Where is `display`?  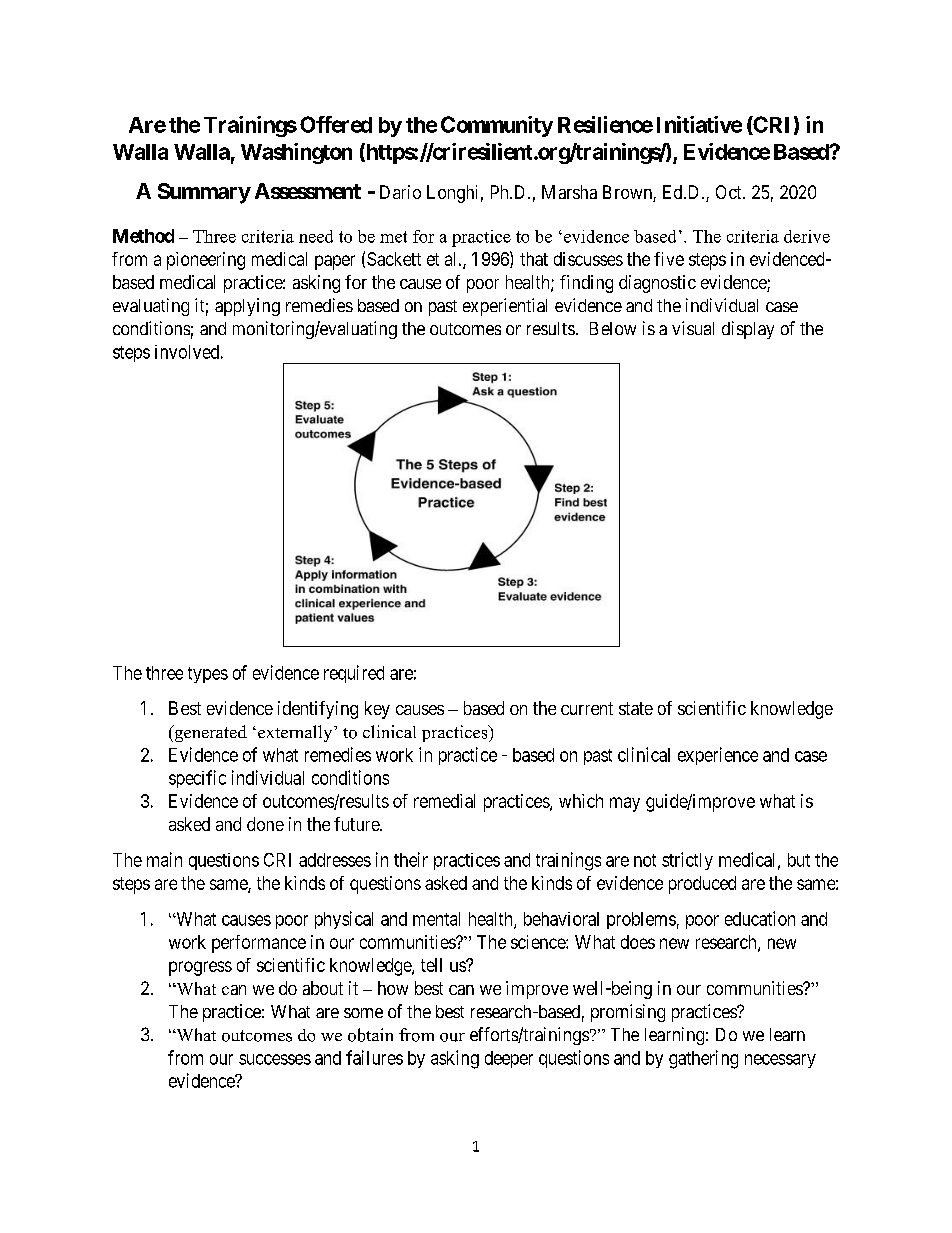 display is located at coordinates (748, 330).
